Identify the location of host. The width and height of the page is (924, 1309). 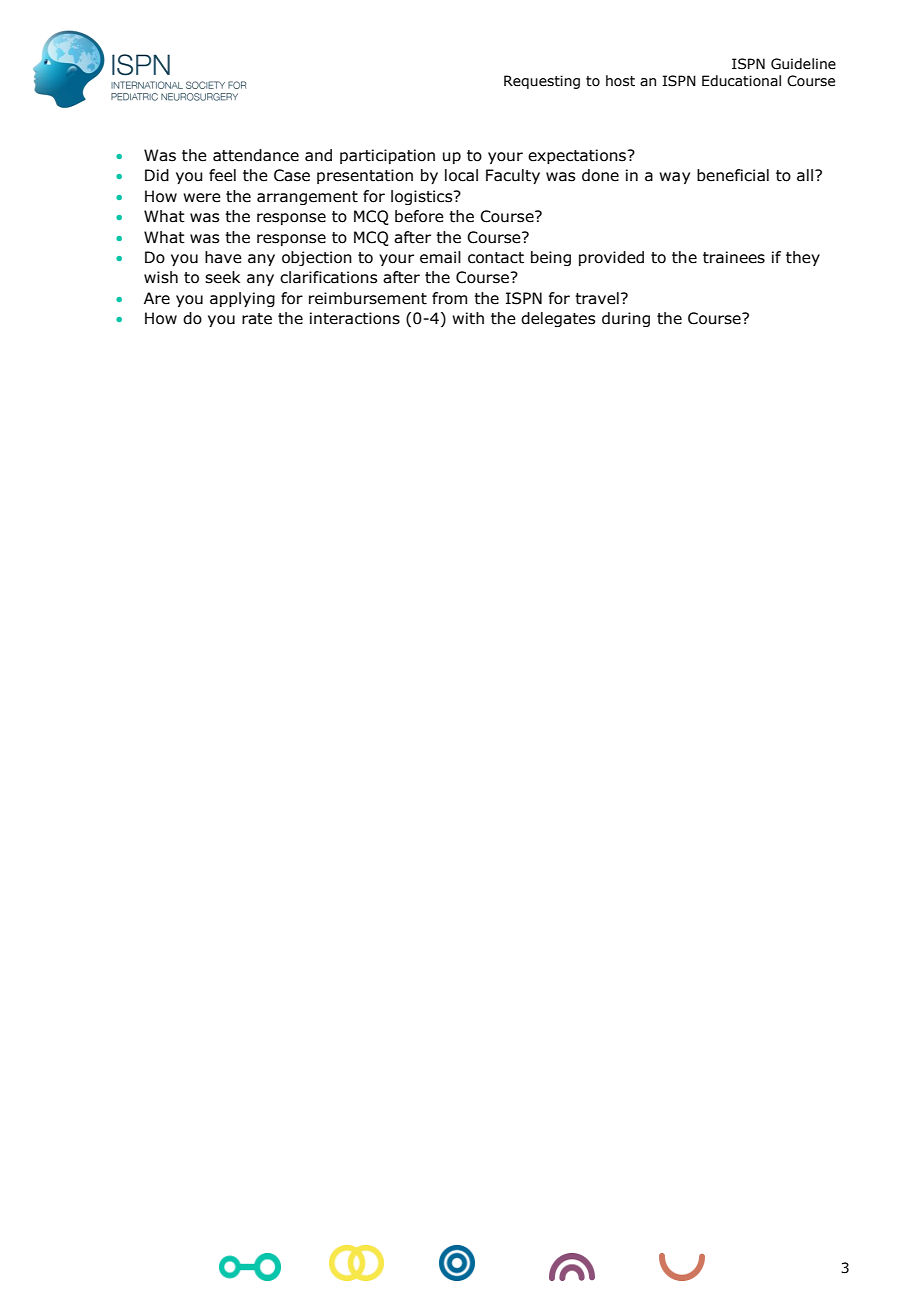
(620, 81).
